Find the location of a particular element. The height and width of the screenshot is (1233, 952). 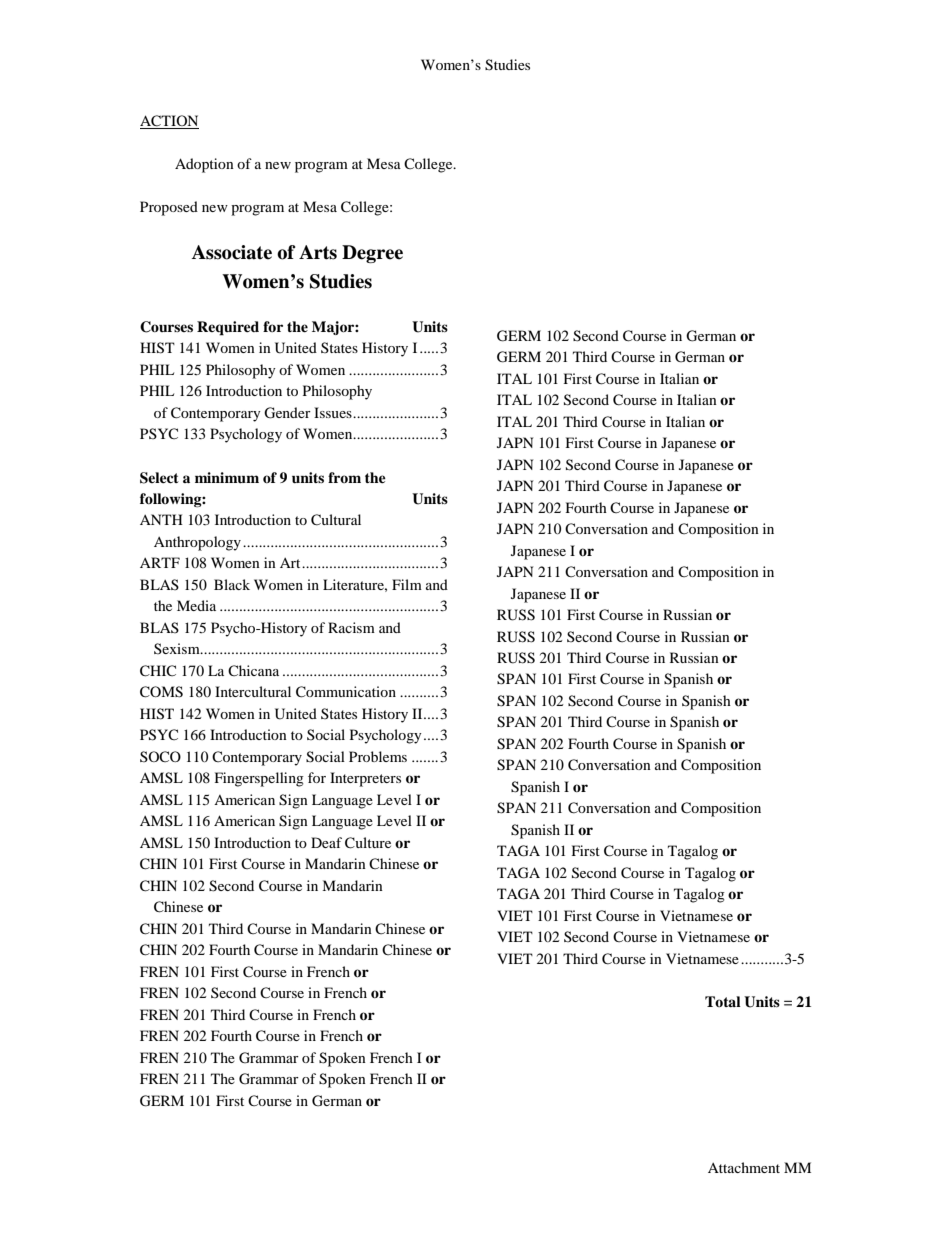

from is located at coordinates (344, 477).
